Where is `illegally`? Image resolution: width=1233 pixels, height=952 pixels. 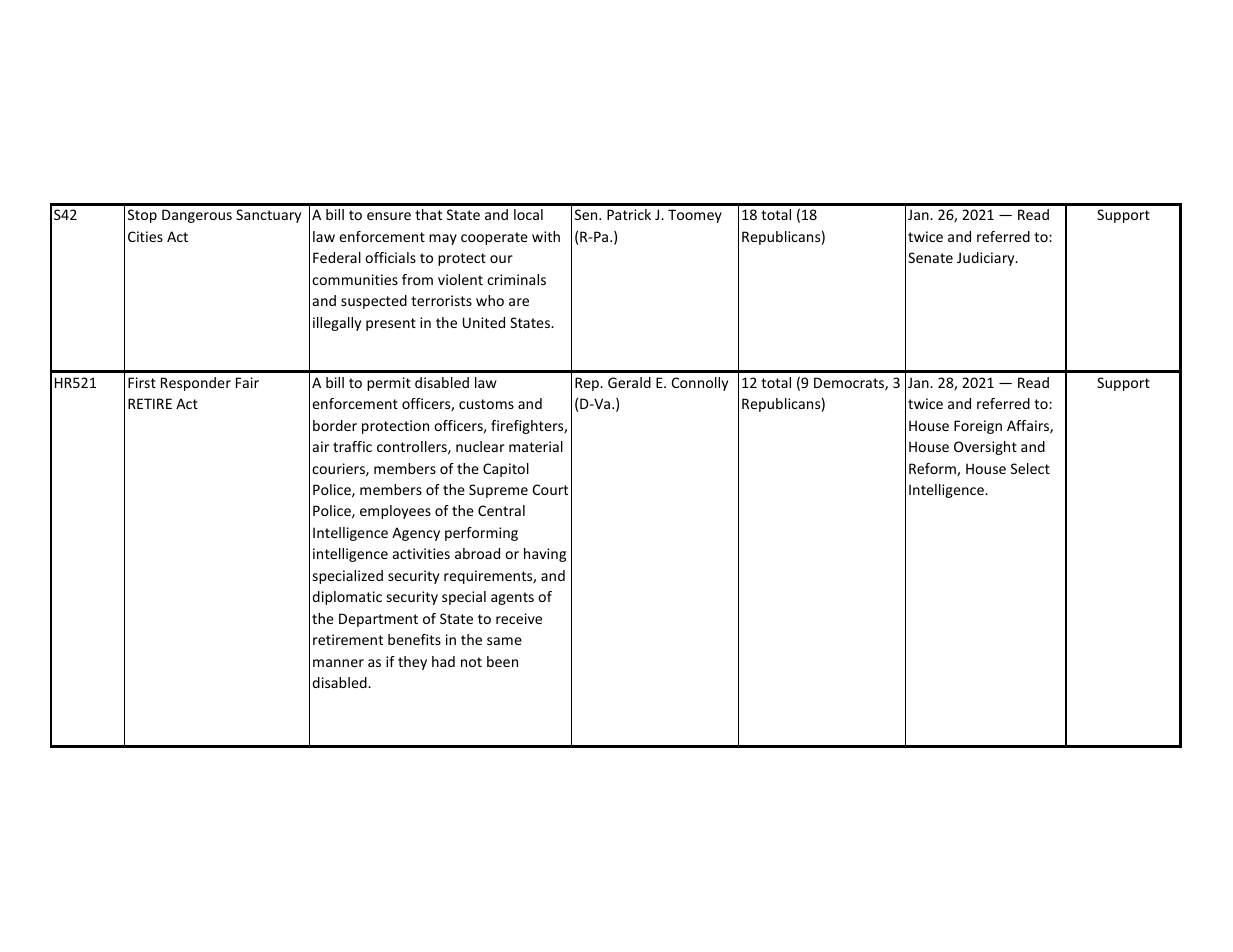 illegally is located at coordinates (337, 324).
